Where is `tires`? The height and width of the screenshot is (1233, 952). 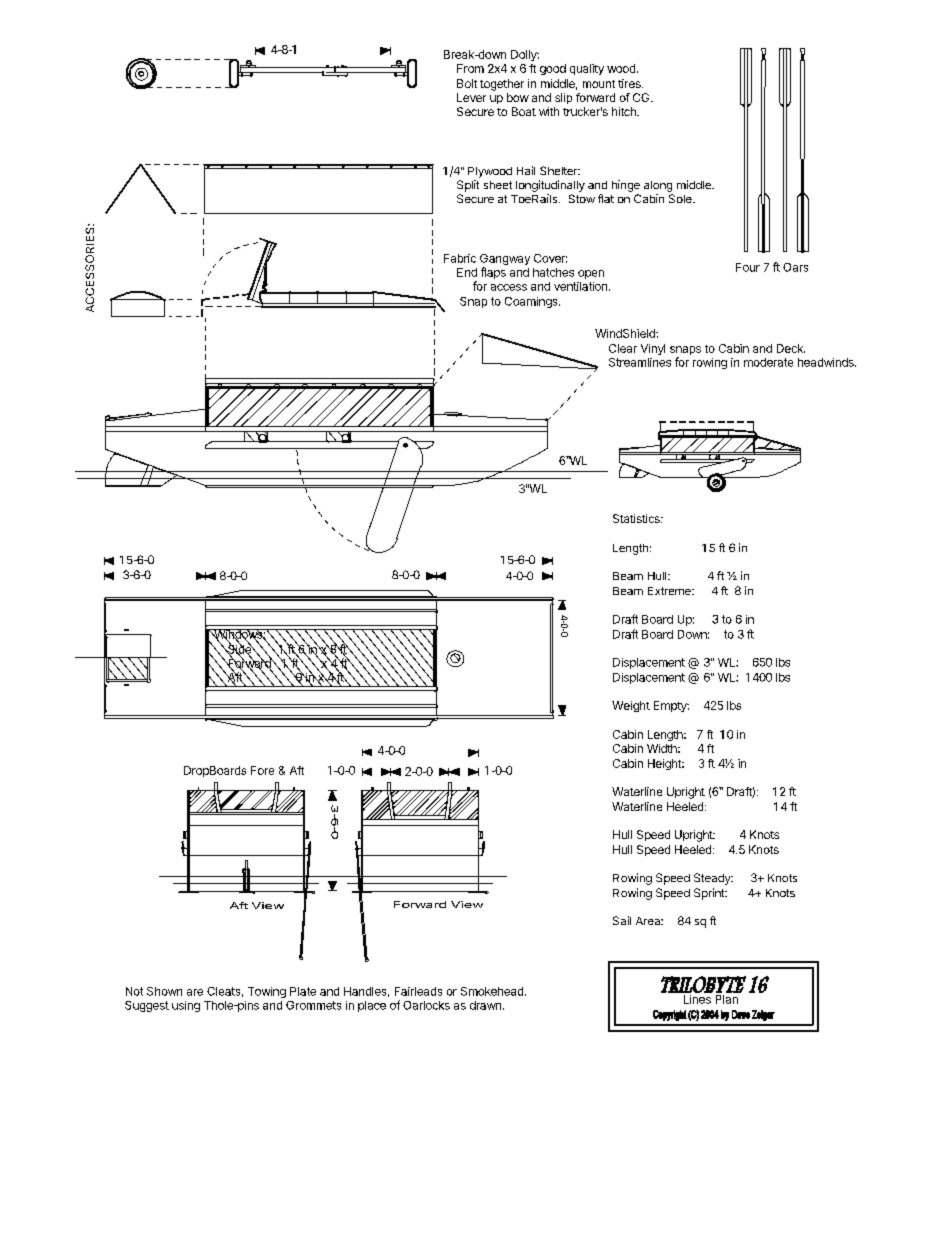
tires is located at coordinates (630, 83).
